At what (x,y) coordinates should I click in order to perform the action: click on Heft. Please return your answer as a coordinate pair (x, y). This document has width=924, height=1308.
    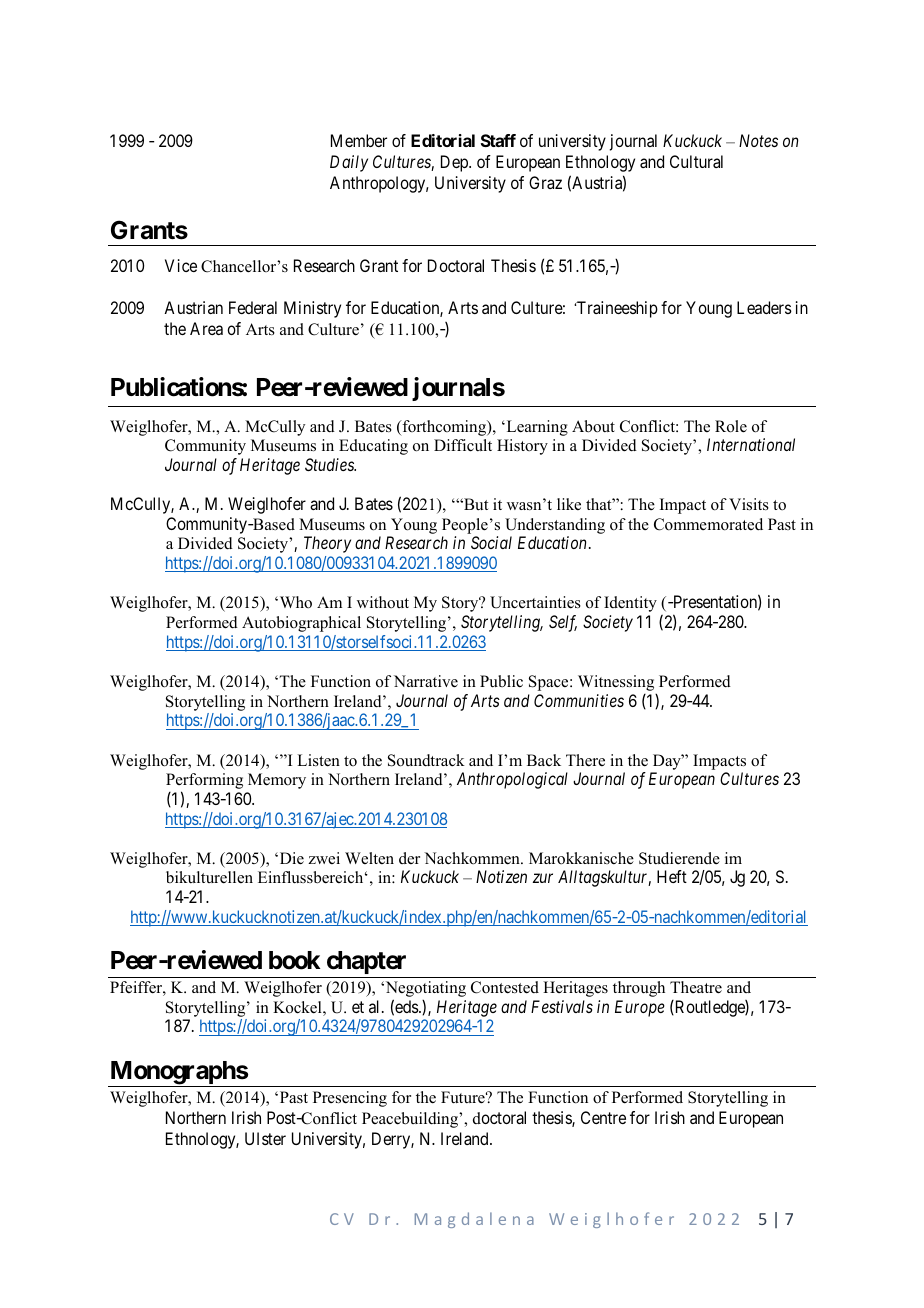
    Looking at the image, I should click on (672, 876).
